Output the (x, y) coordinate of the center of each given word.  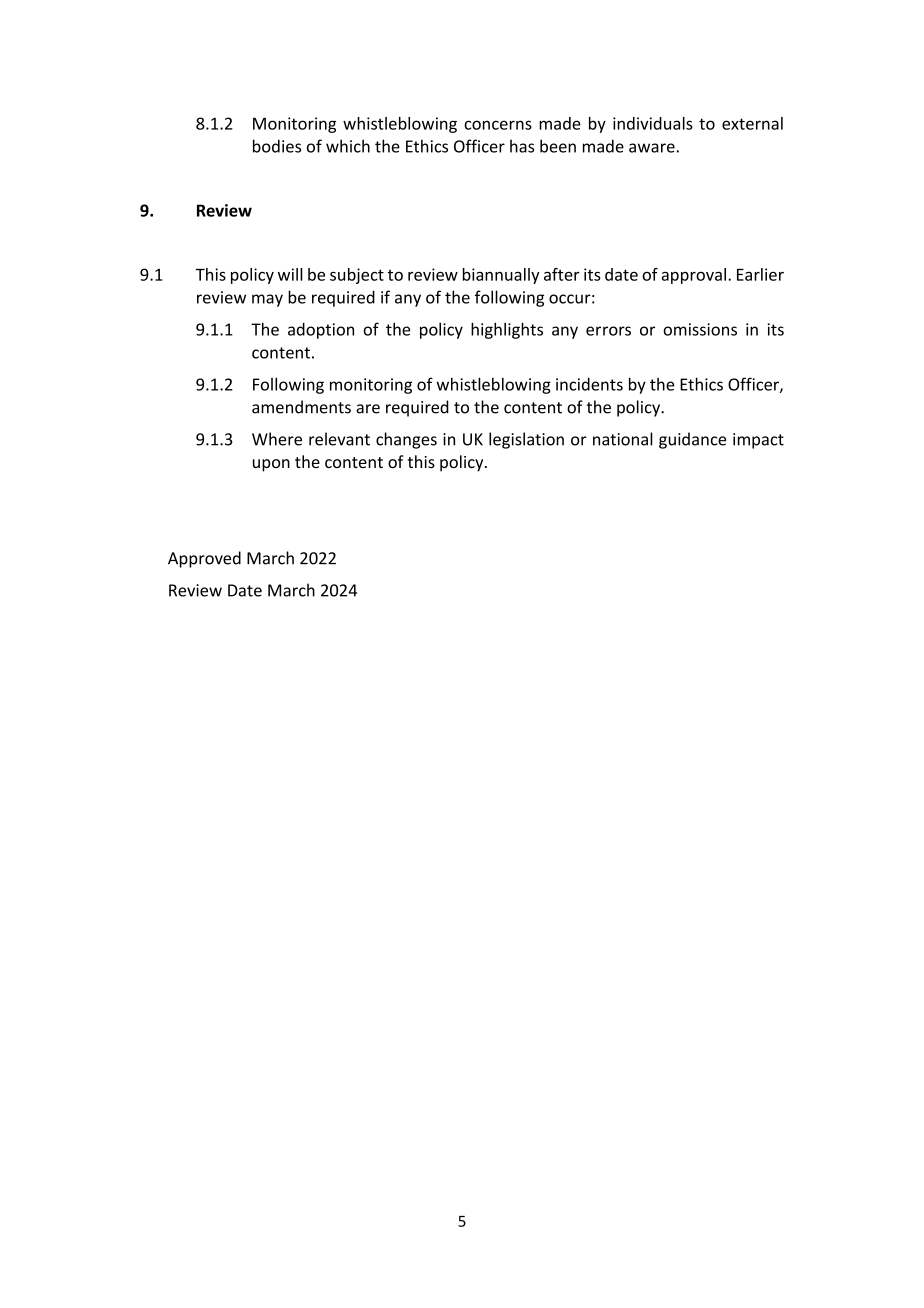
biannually (501, 276)
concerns (498, 125)
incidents (589, 384)
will (290, 274)
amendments (301, 407)
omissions (700, 329)
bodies (277, 146)
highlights (507, 330)
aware (652, 148)
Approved (204, 559)
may (267, 300)
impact (758, 441)
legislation (526, 440)
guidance (692, 440)
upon (271, 465)
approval (693, 276)
